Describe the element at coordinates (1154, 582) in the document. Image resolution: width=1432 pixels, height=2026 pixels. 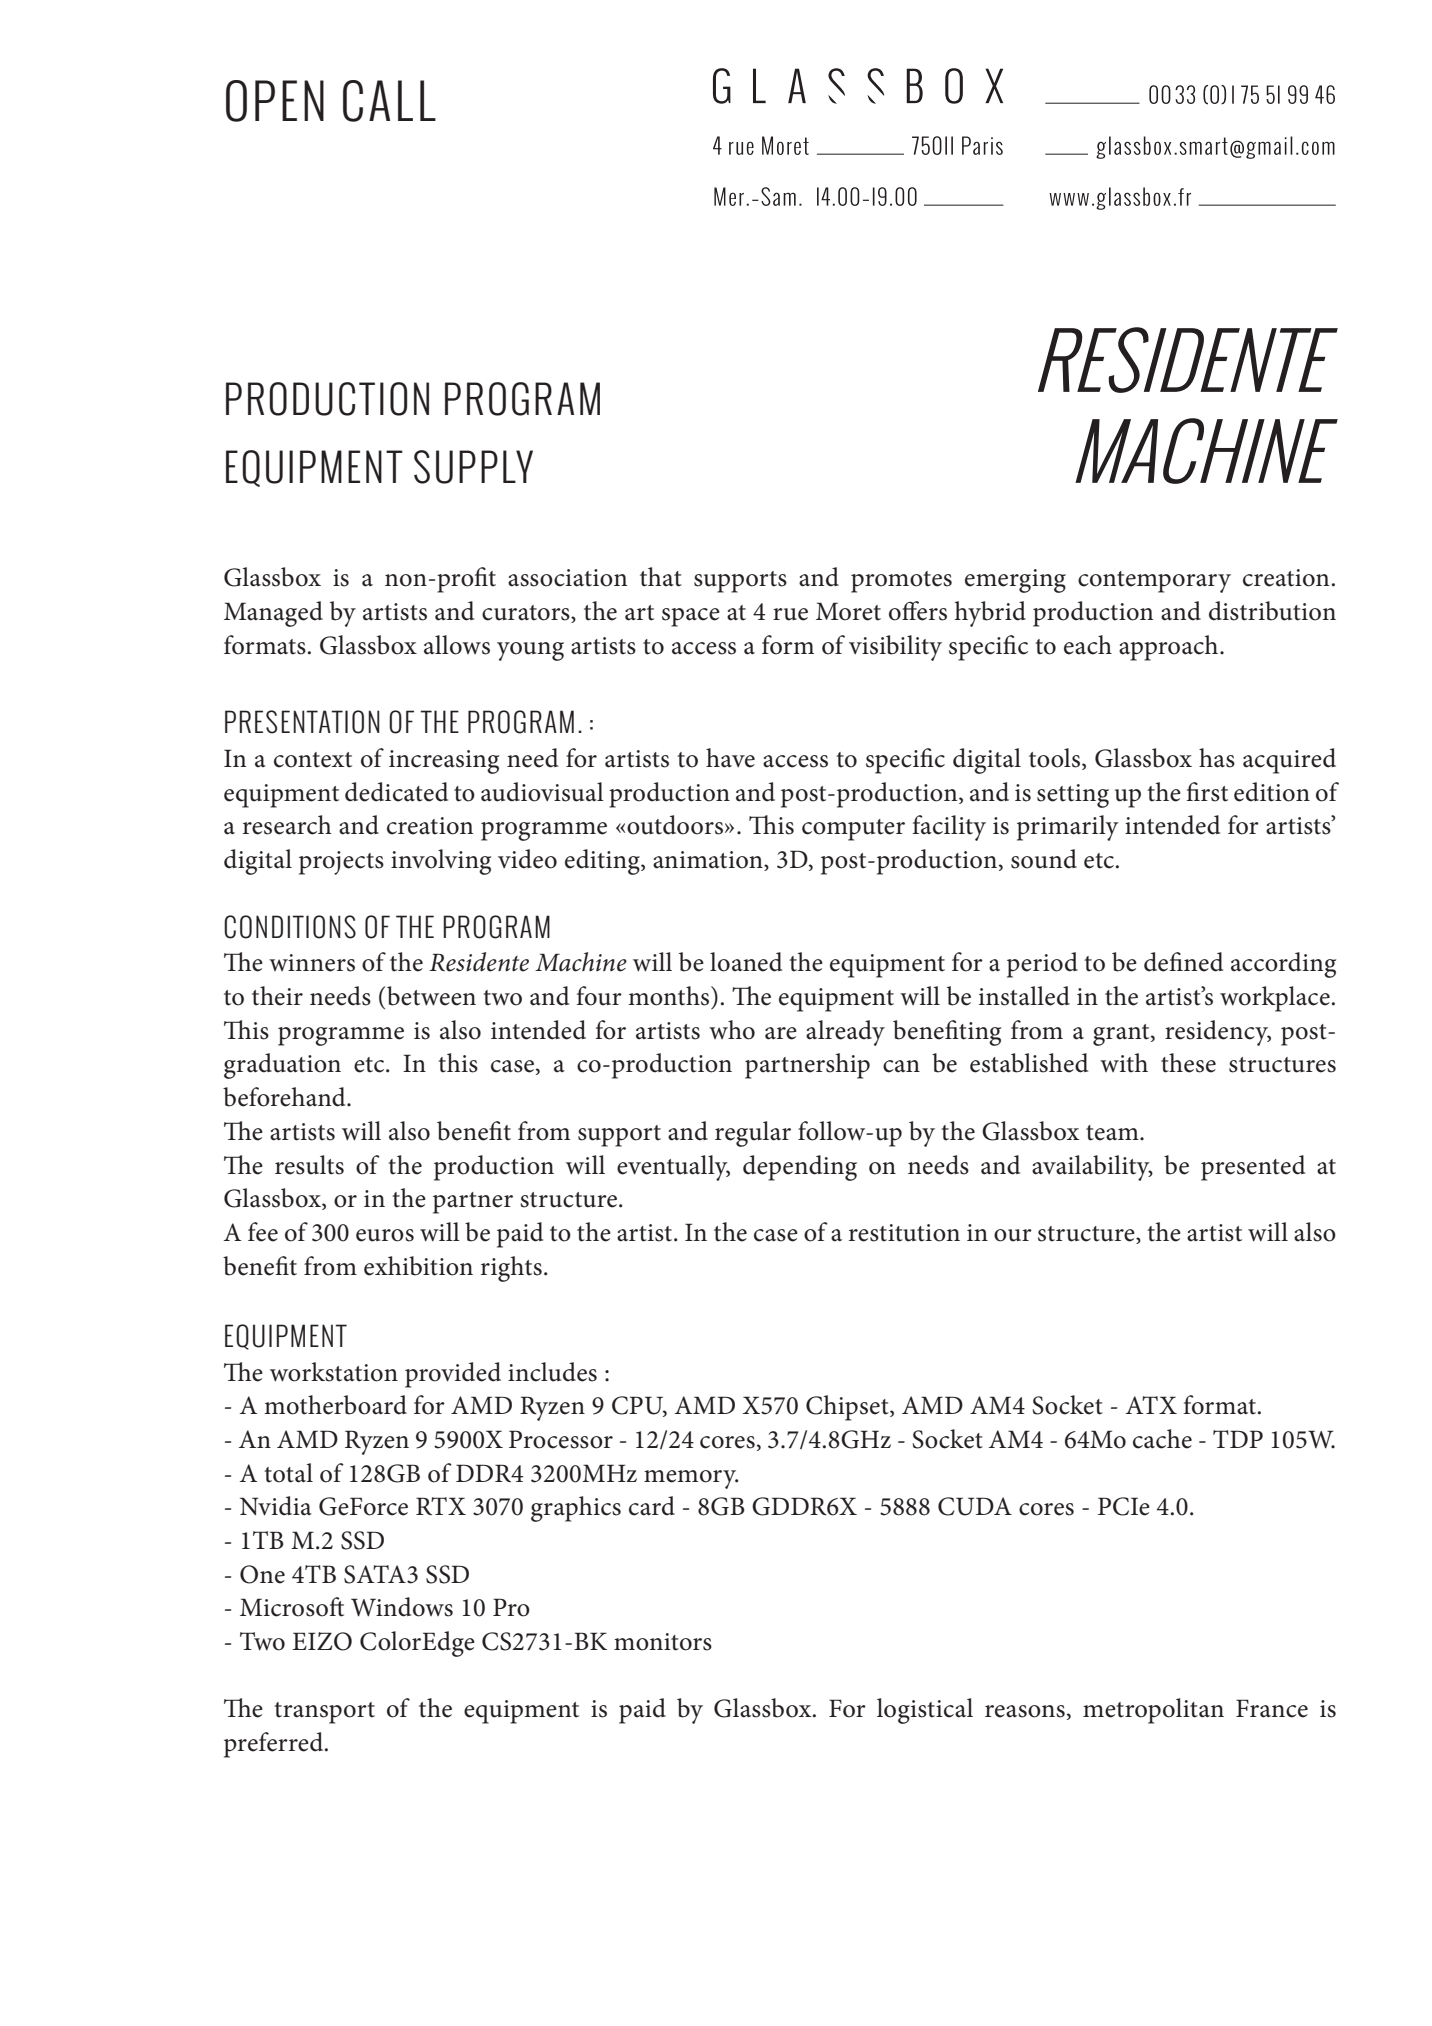
I see `contemporary` at that location.
